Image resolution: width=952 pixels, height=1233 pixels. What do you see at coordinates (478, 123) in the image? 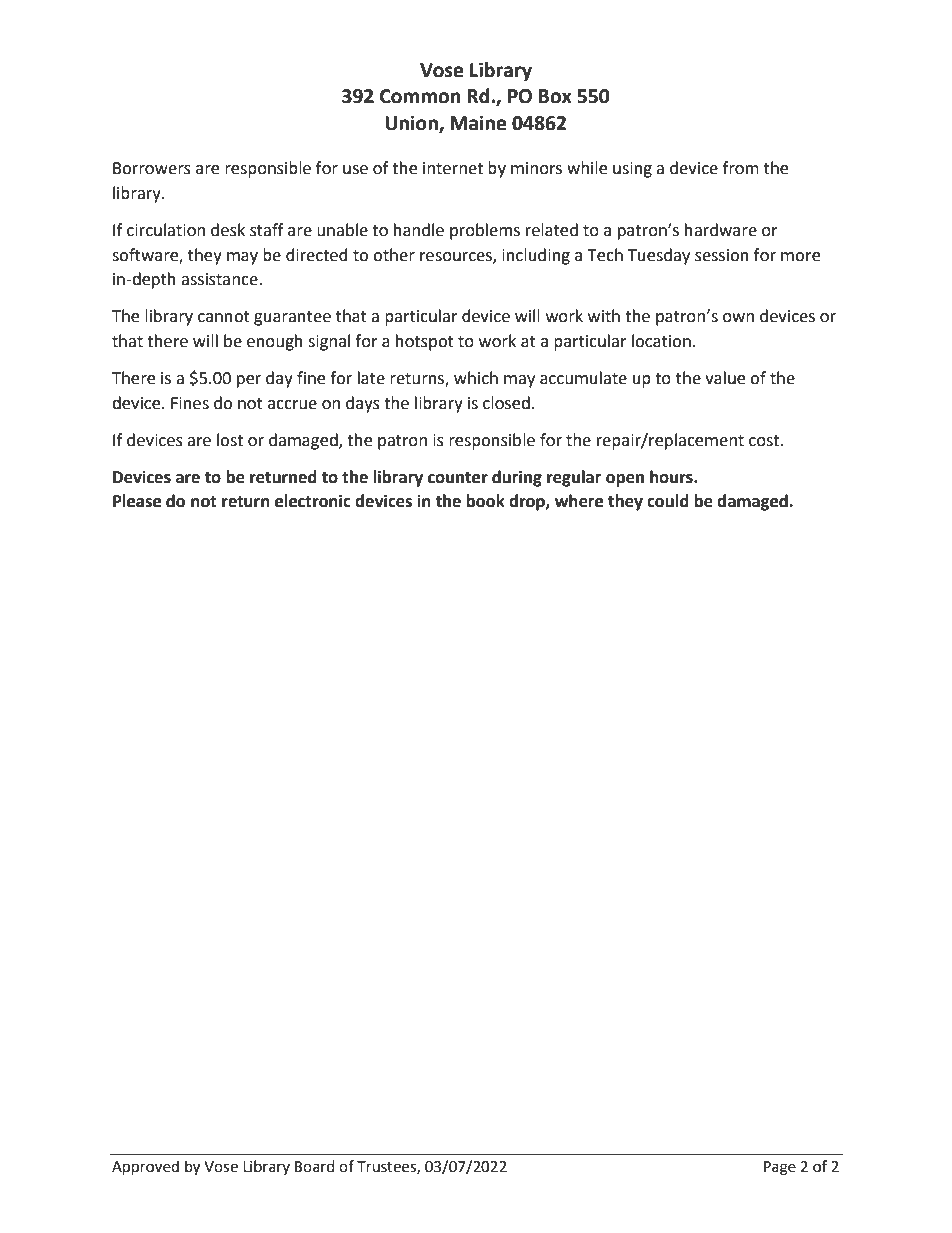
I see `Maine` at bounding box center [478, 123].
